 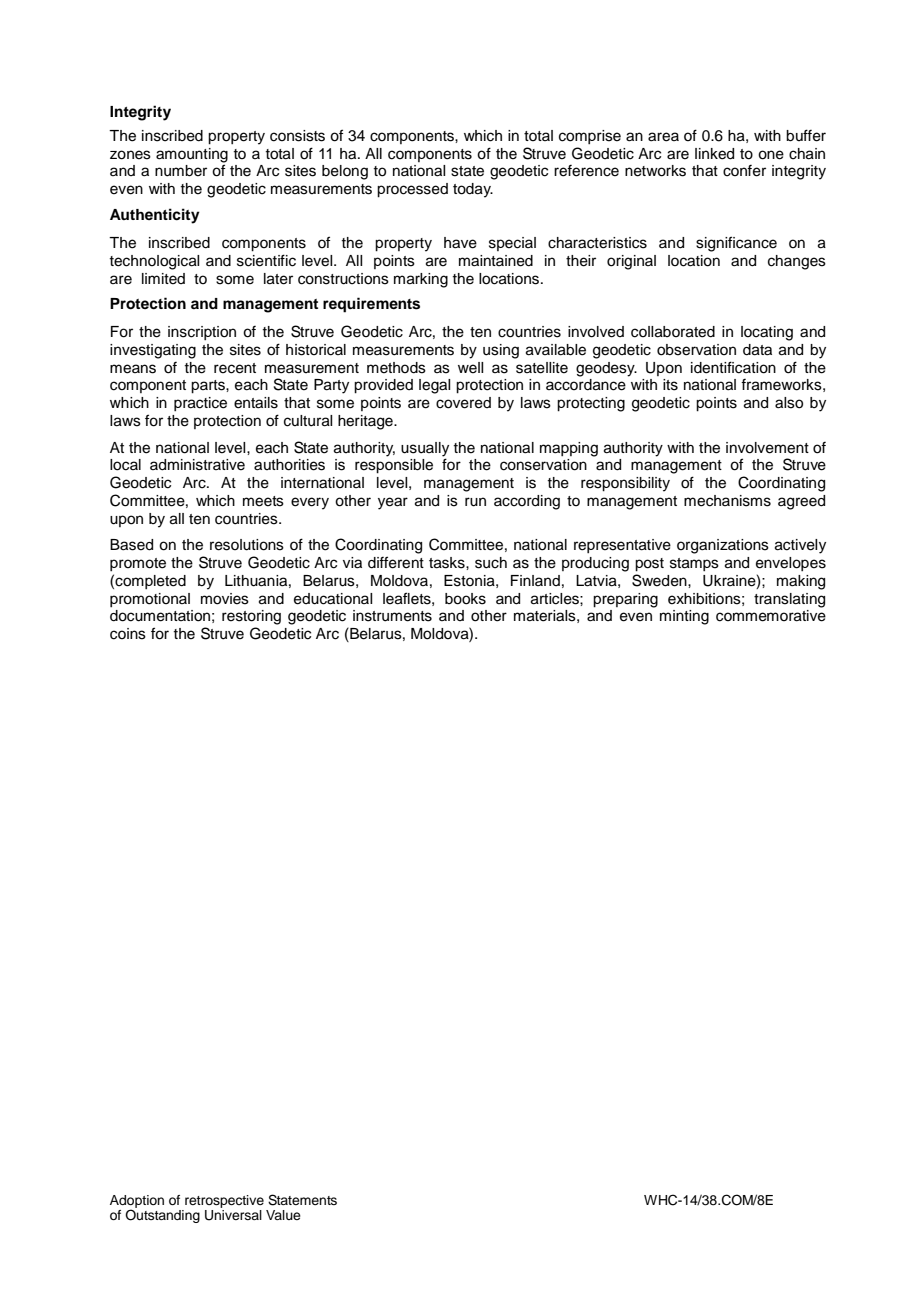 What do you see at coordinates (684, 617) in the image?
I see `minting` at bounding box center [684, 617].
